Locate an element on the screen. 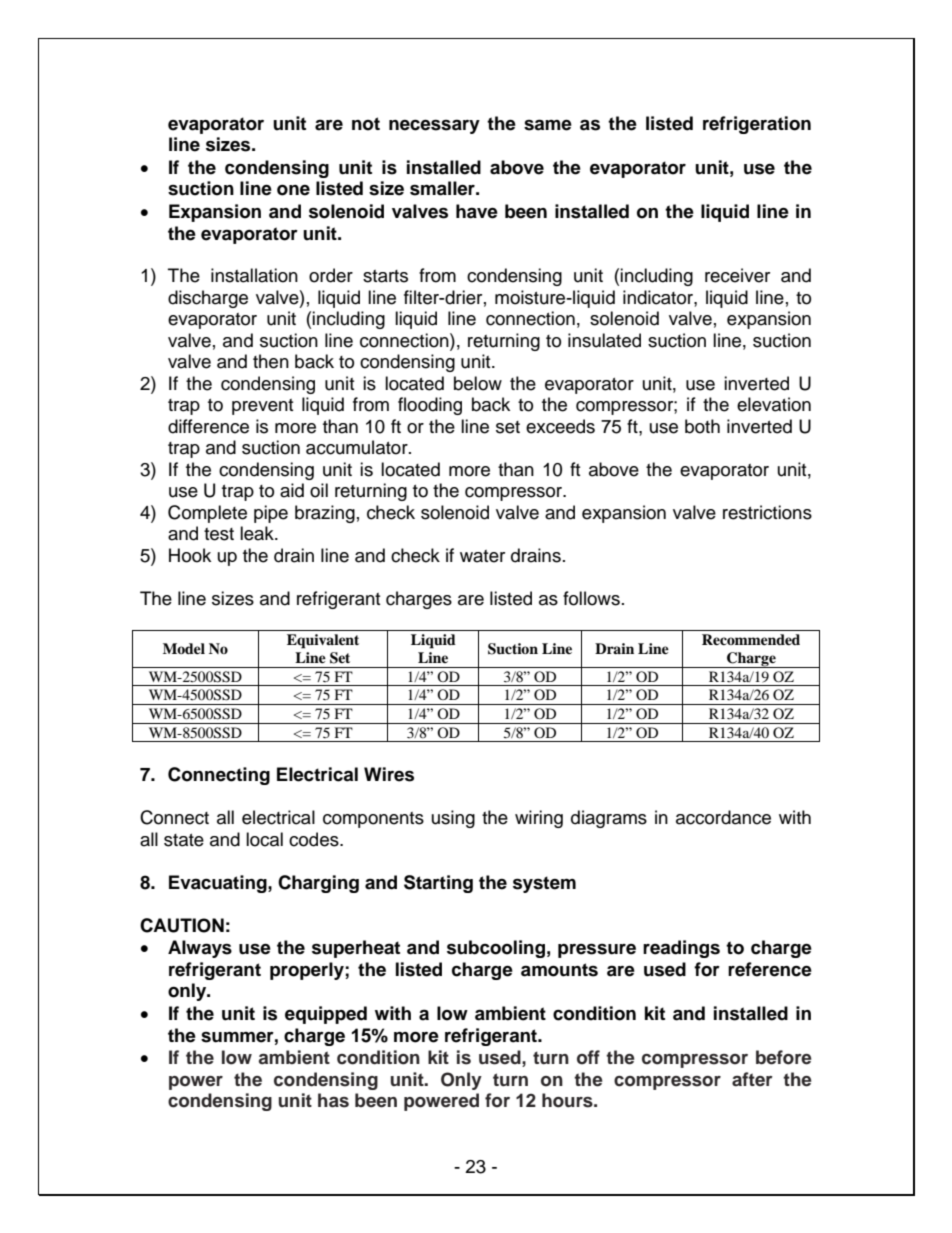 Image resolution: width=952 pixels, height=1233 pixels. has is located at coordinates (333, 1100).
